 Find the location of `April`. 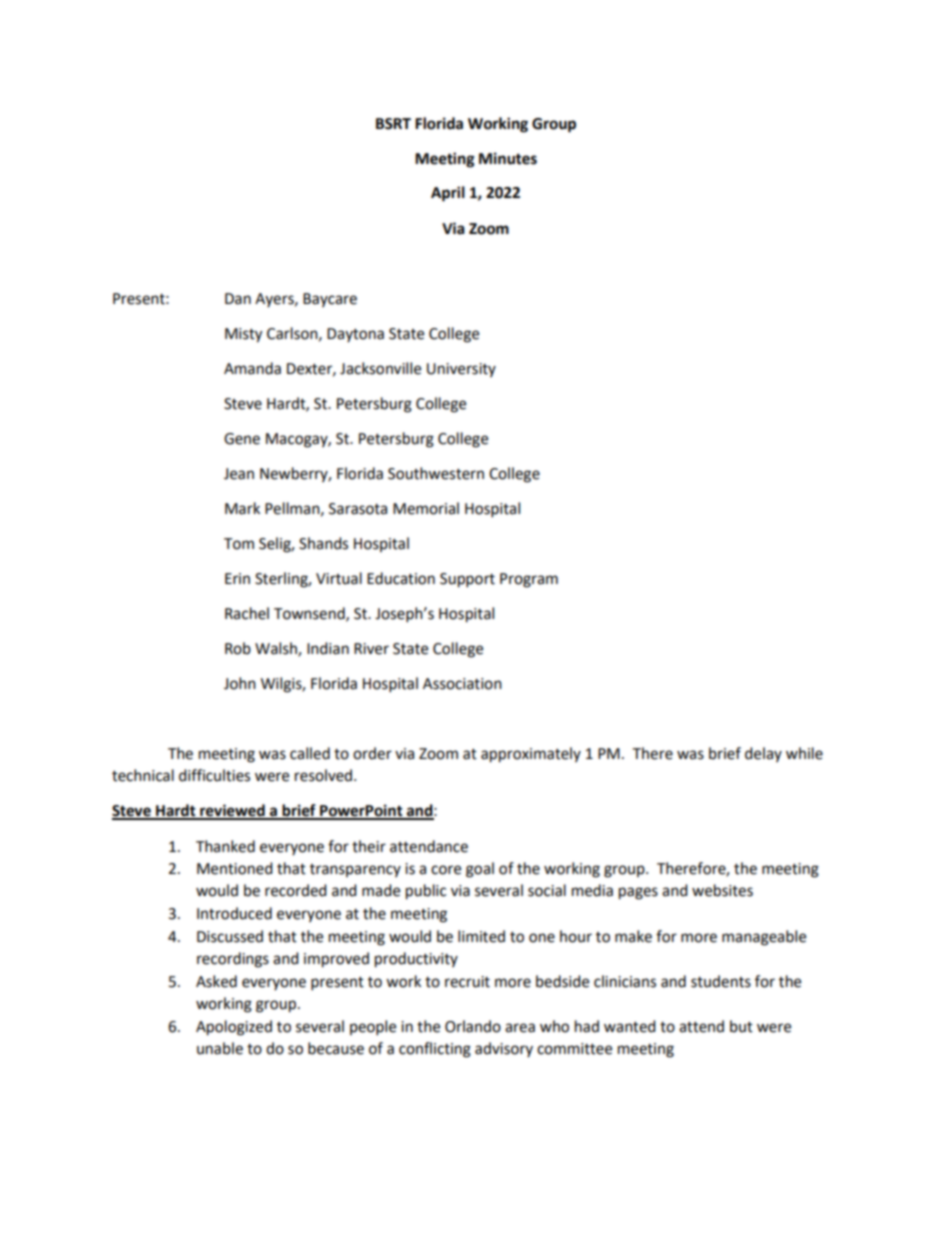

April is located at coordinates (448, 194).
